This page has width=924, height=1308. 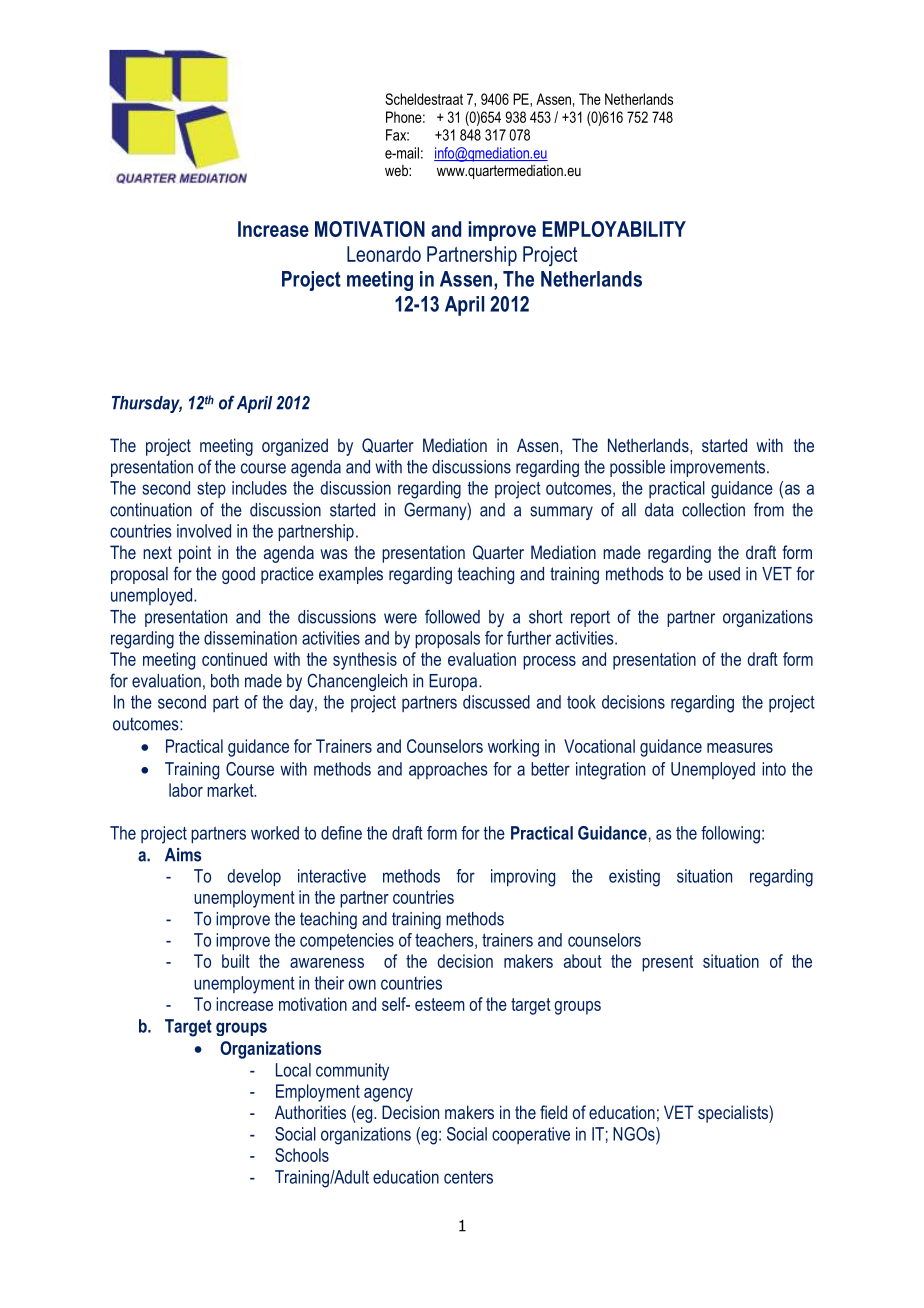 What do you see at coordinates (225, 681) in the page?
I see `both` at bounding box center [225, 681].
